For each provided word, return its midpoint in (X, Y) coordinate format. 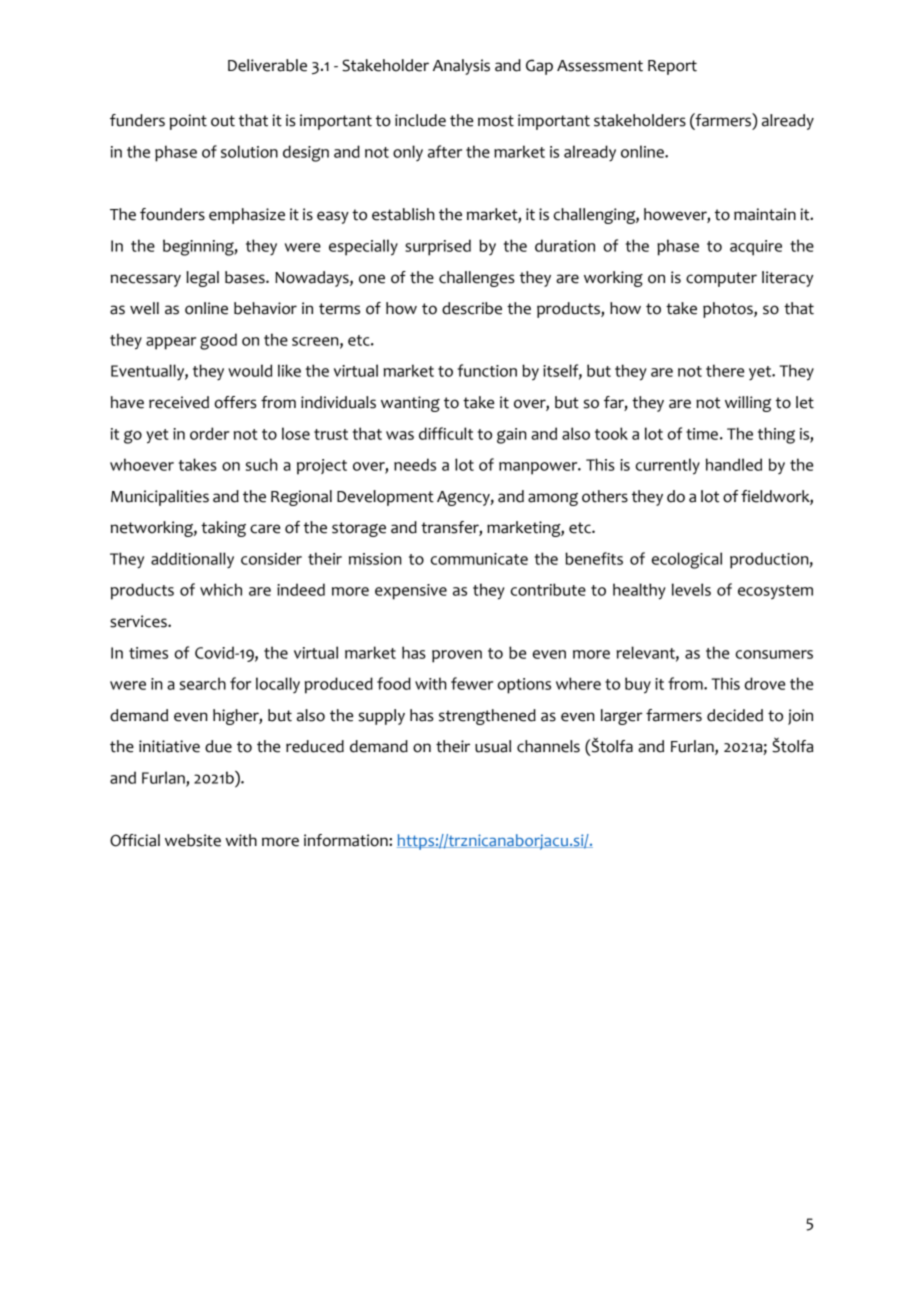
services (139, 621)
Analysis (461, 67)
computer (721, 279)
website (193, 840)
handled (734, 464)
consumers (774, 654)
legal (202, 279)
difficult (446, 433)
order (209, 433)
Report (672, 67)
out (223, 121)
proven (457, 656)
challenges (477, 279)
